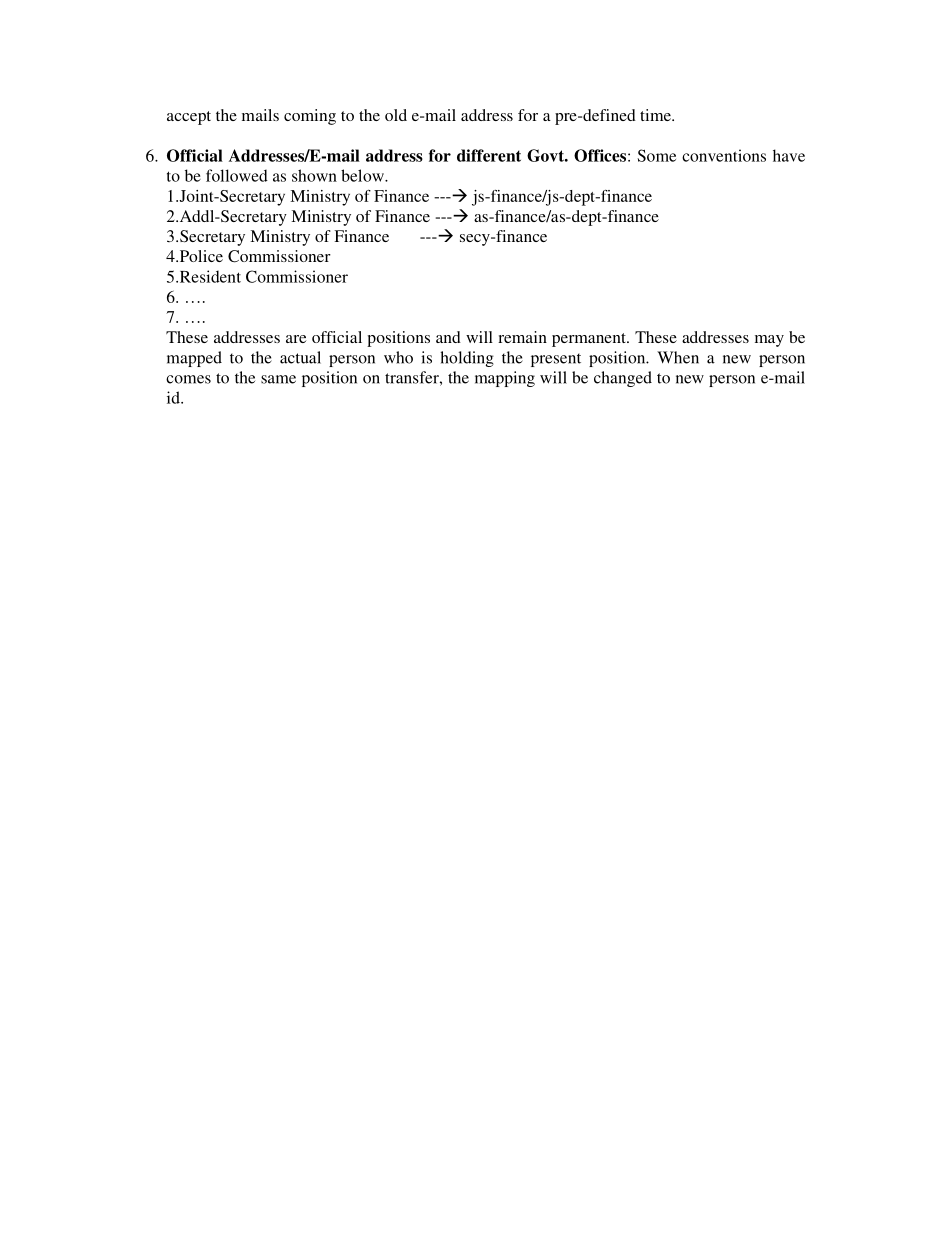  Describe the element at coordinates (656, 155) in the page. I see `Some` at that location.
